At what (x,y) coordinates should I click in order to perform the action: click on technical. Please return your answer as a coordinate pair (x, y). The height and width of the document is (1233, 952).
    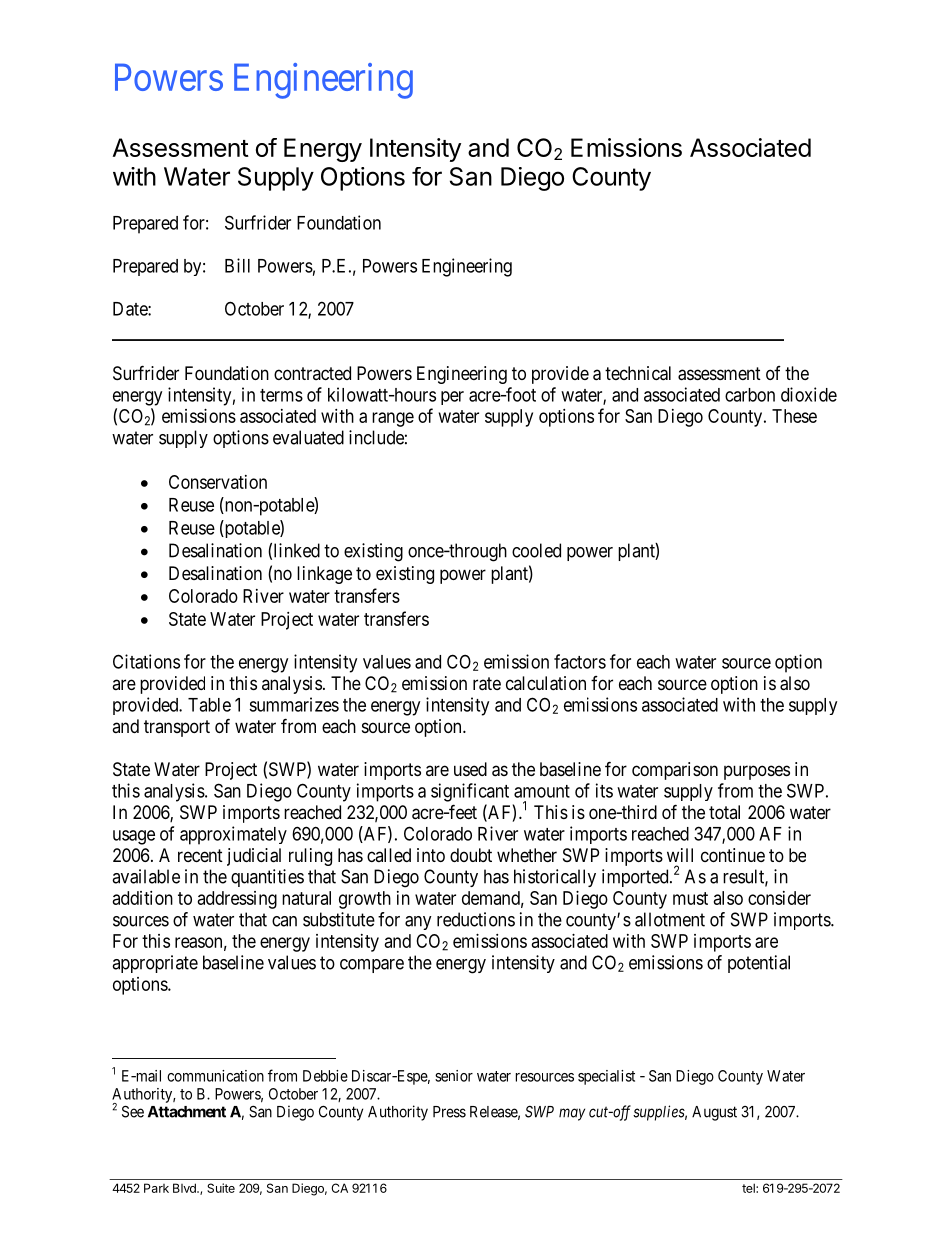
    Looking at the image, I should click on (638, 373).
